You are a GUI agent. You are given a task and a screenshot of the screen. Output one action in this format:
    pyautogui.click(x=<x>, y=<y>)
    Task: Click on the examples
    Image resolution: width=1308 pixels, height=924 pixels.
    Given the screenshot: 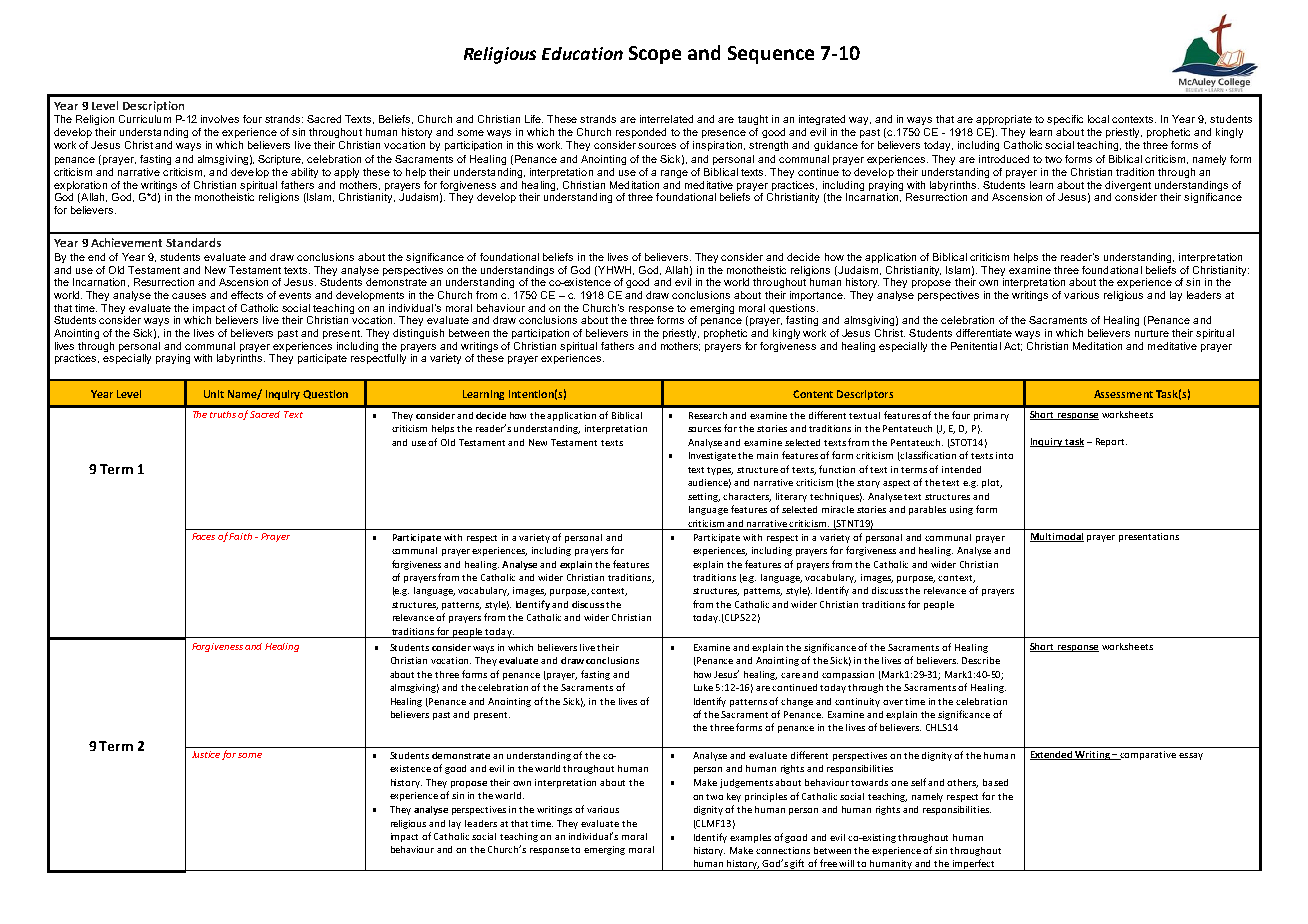 What is the action you would take?
    pyautogui.click(x=750, y=838)
